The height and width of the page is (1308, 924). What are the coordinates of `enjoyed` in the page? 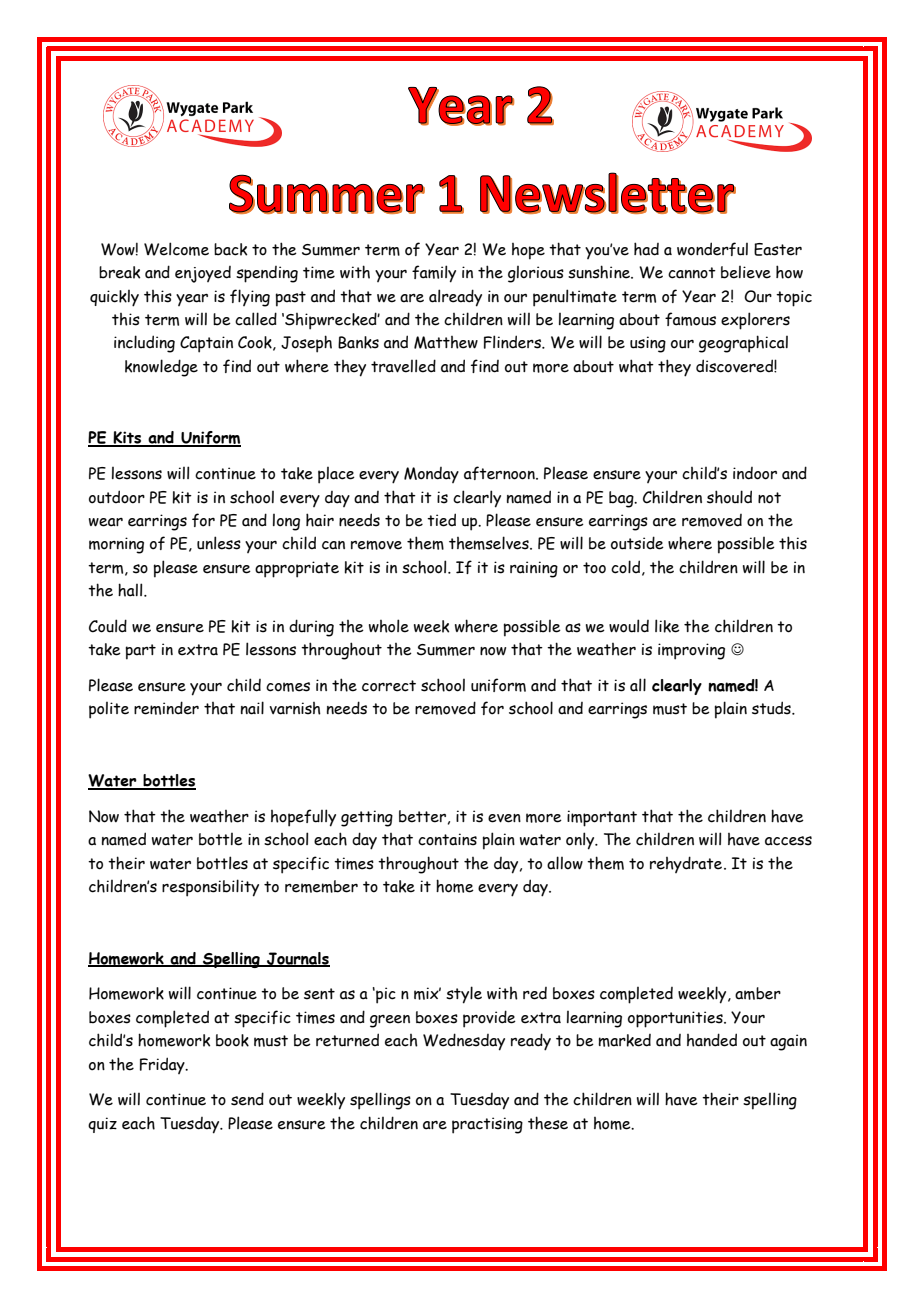 It's located at (203, 274).
